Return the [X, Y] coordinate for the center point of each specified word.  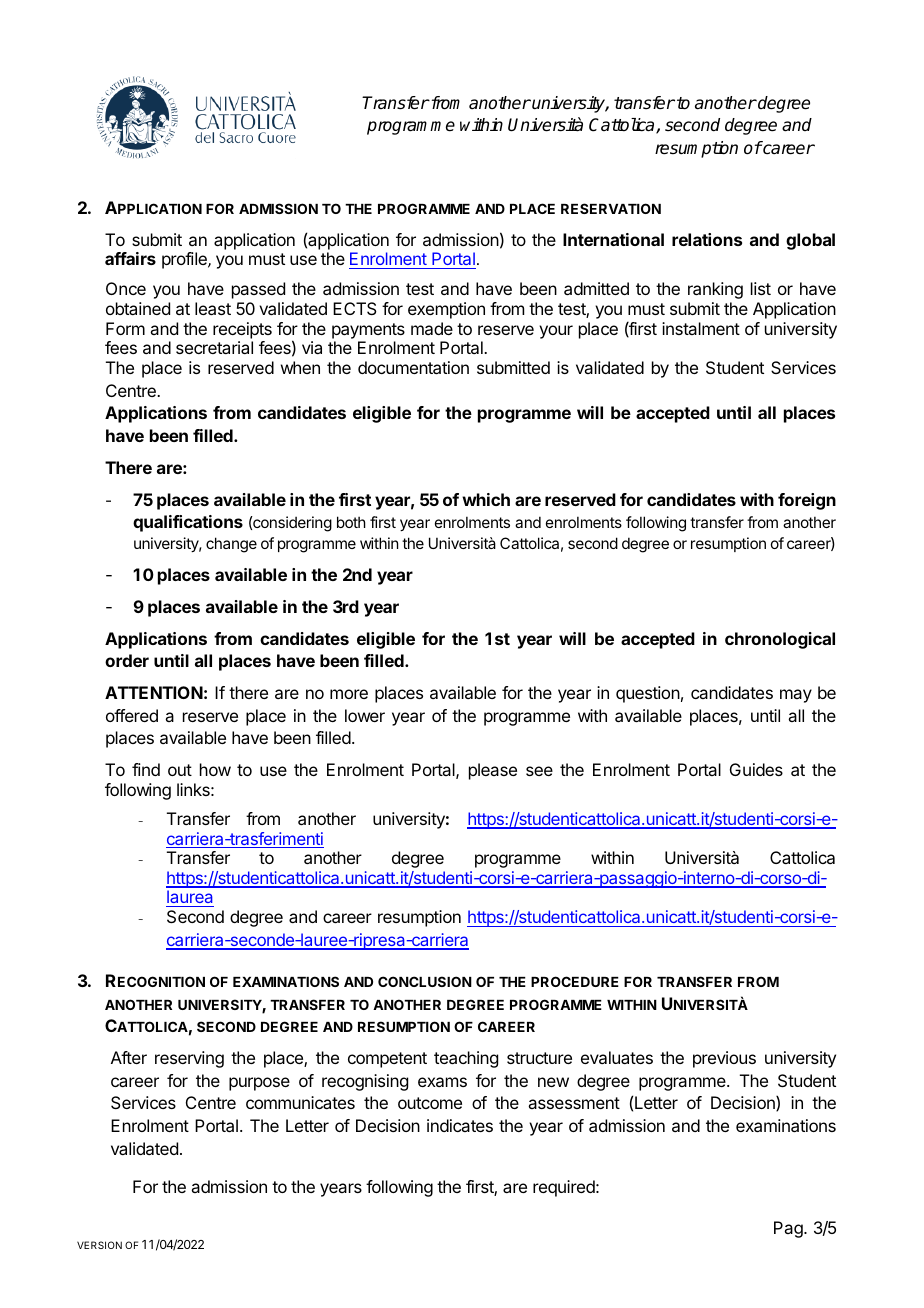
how [215, 769]
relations [707, 239]
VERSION [99, 1245]
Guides [756, 769]
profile [185, 260]
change [231, 545]
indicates [460, 1125]
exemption [446, 310]
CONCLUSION [425, 981]
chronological [780, 640]
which [486, 499]
